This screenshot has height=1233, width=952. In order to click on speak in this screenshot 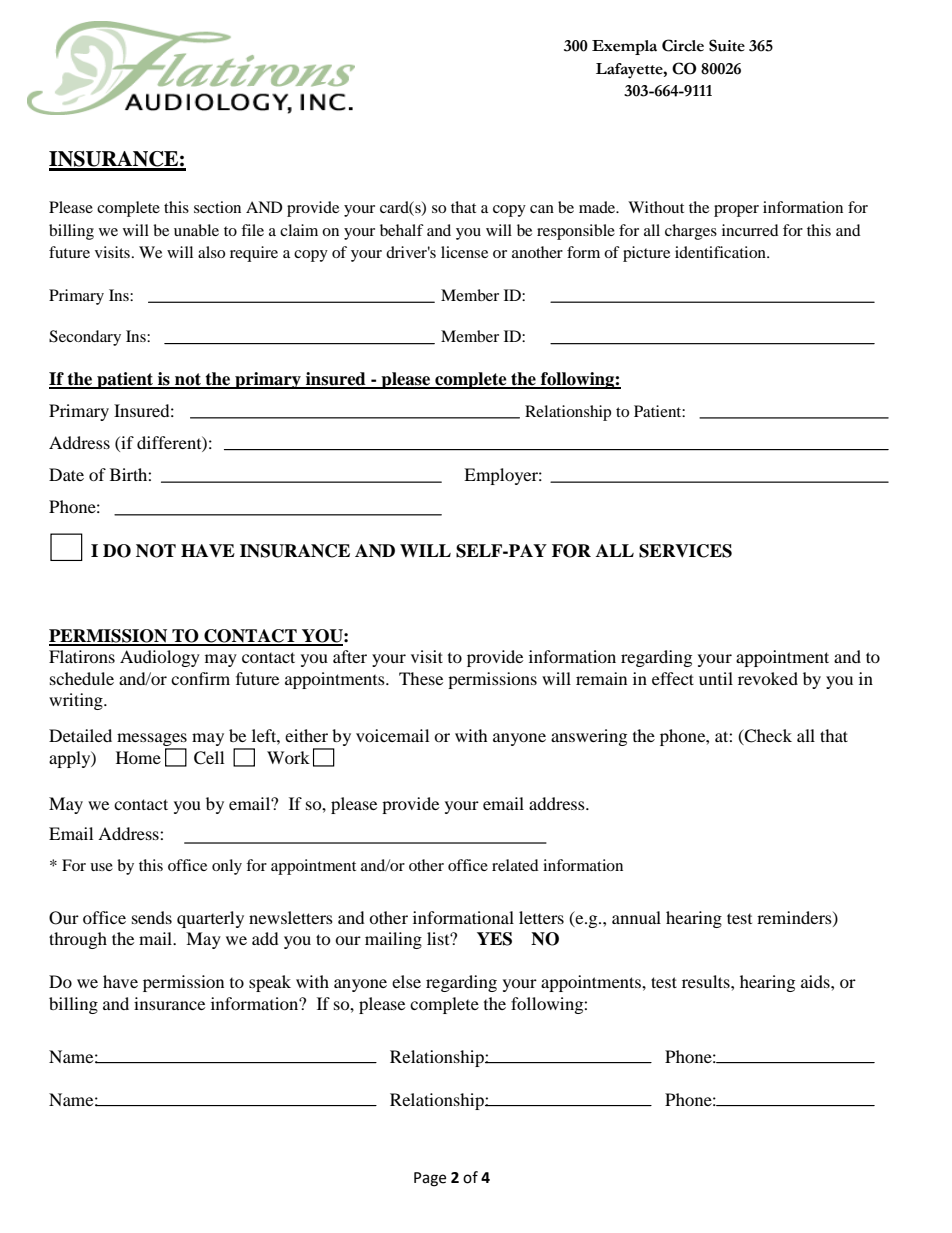, I will do `click(270, 983)`.
